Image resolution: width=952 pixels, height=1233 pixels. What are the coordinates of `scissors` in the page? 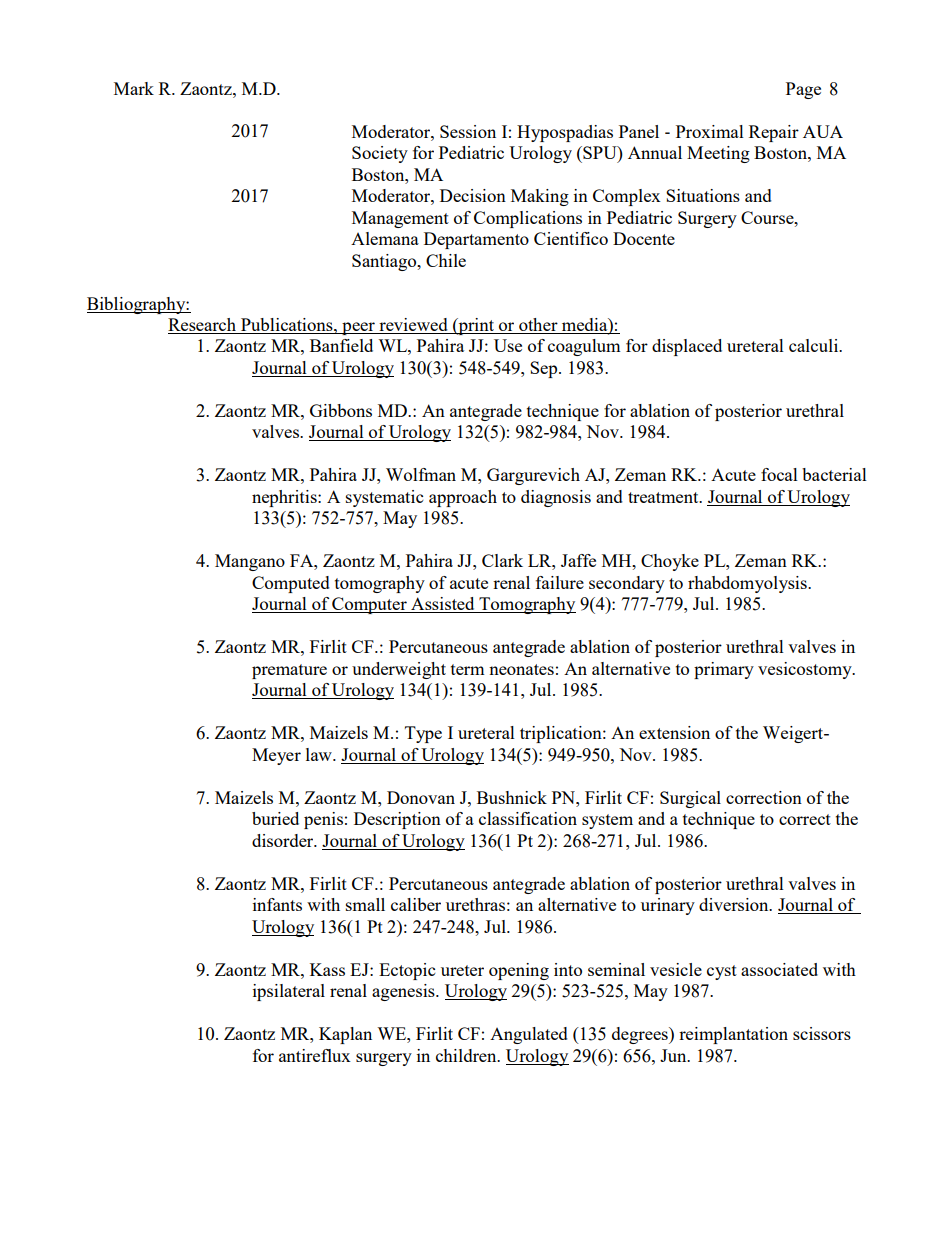 It's located at (822, 1033).
